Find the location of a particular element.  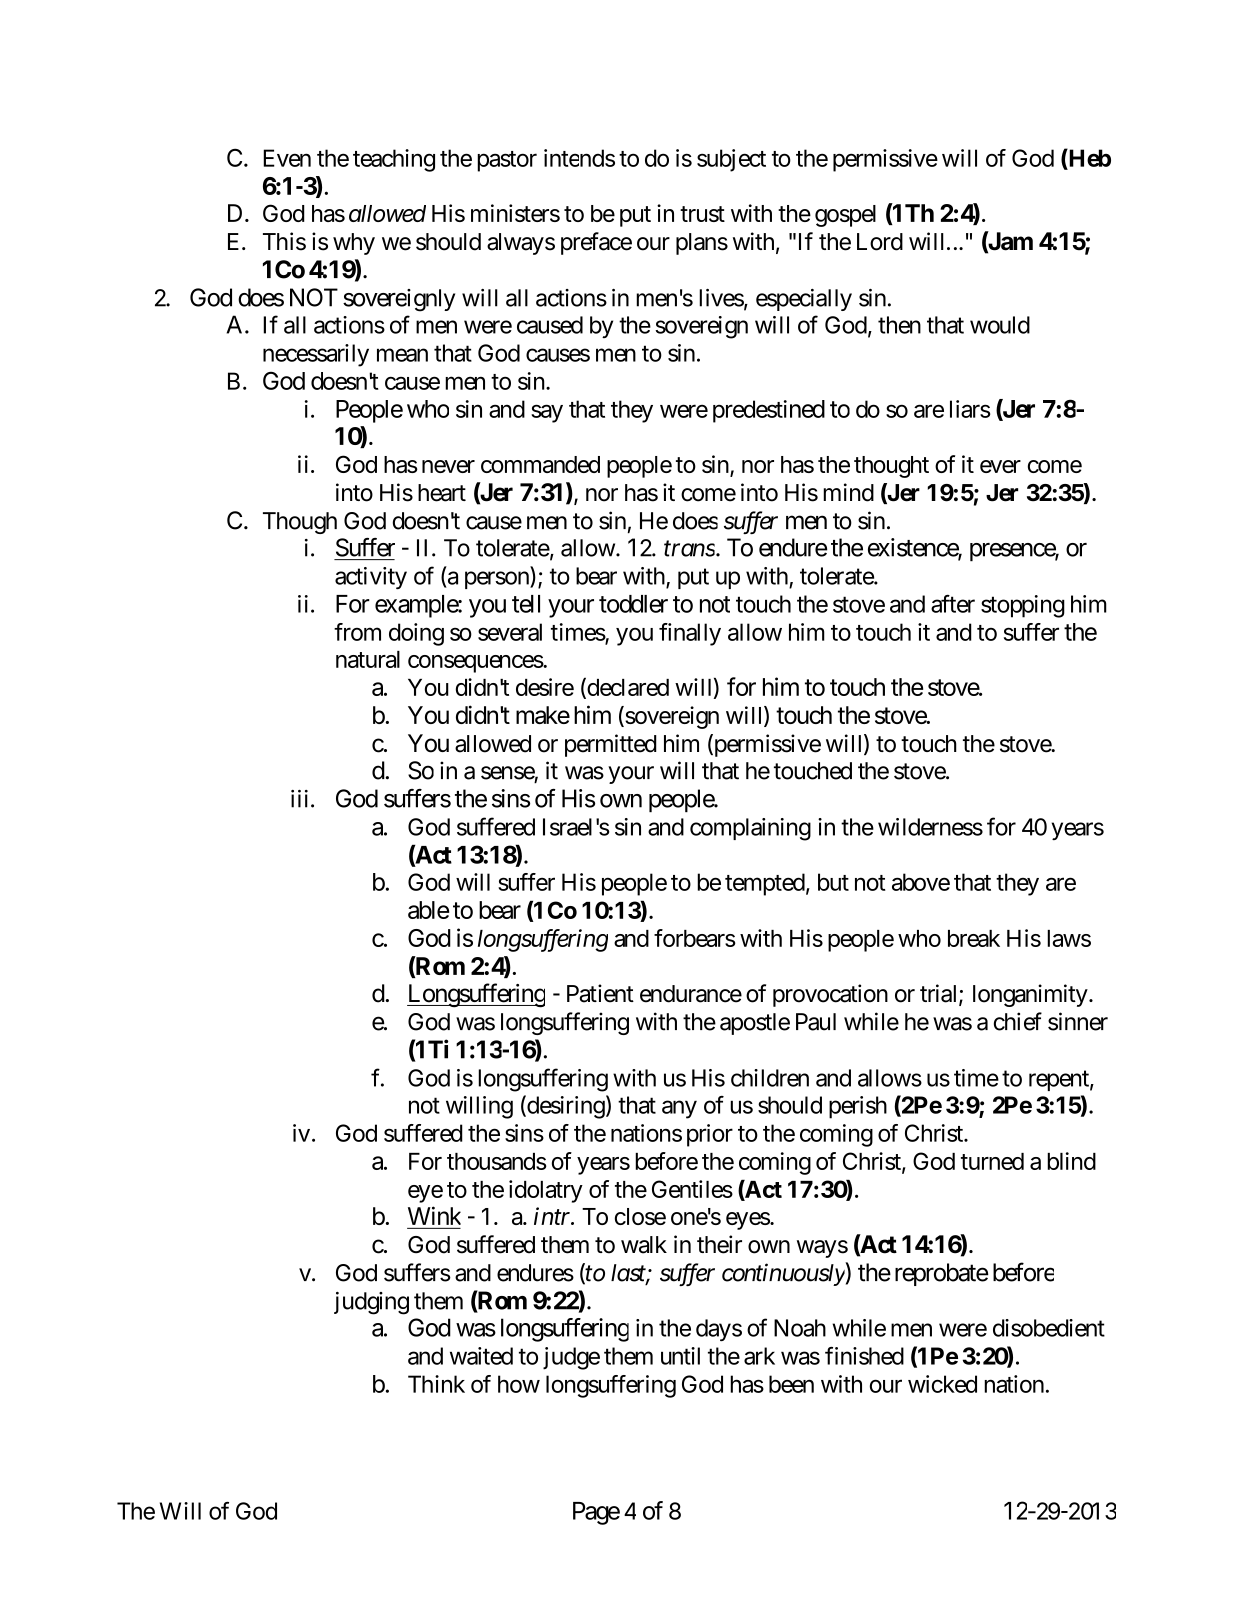

trust is located at coordinates (702, 214).
